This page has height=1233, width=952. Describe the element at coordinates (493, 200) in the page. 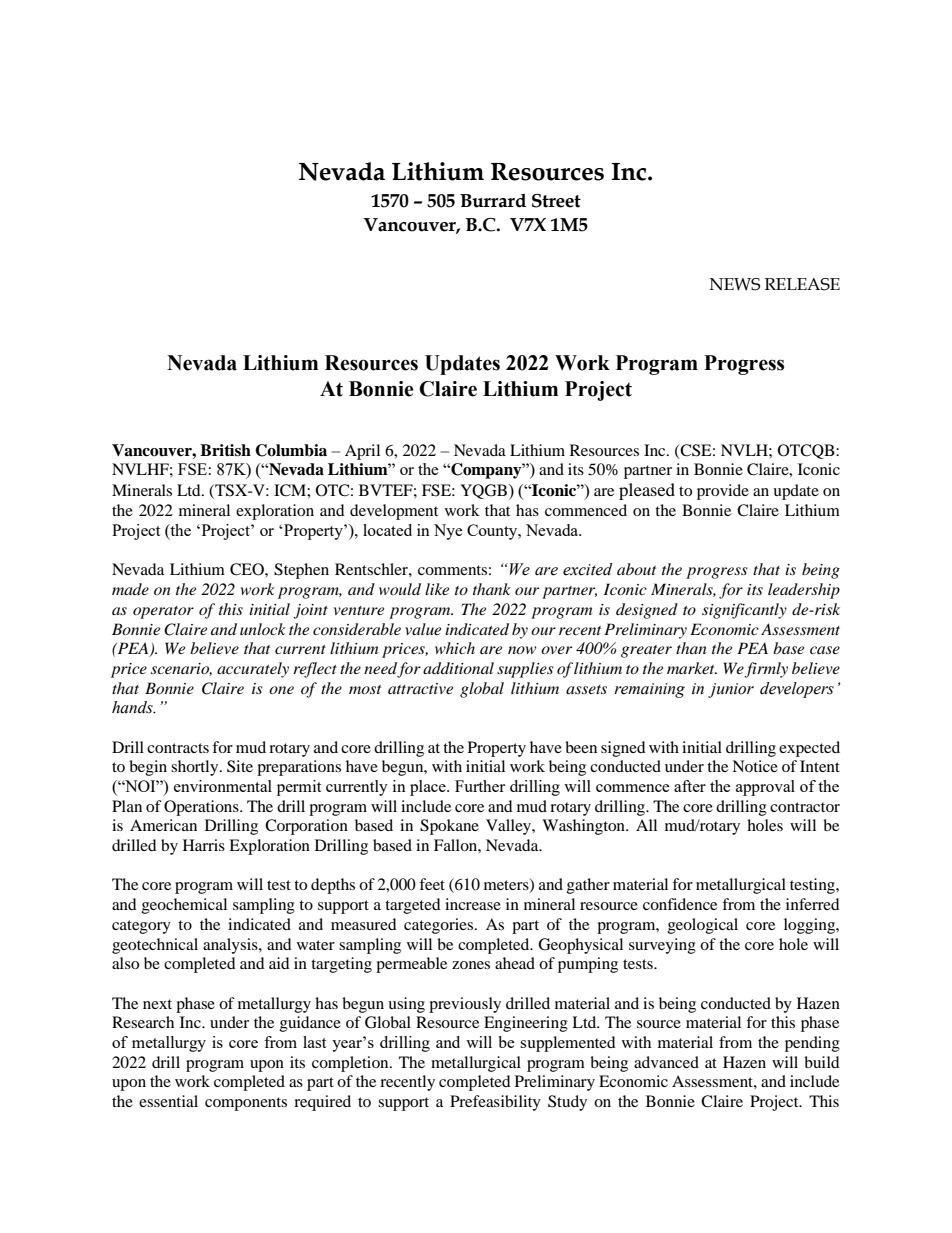

I see `Burrard` at that location.
